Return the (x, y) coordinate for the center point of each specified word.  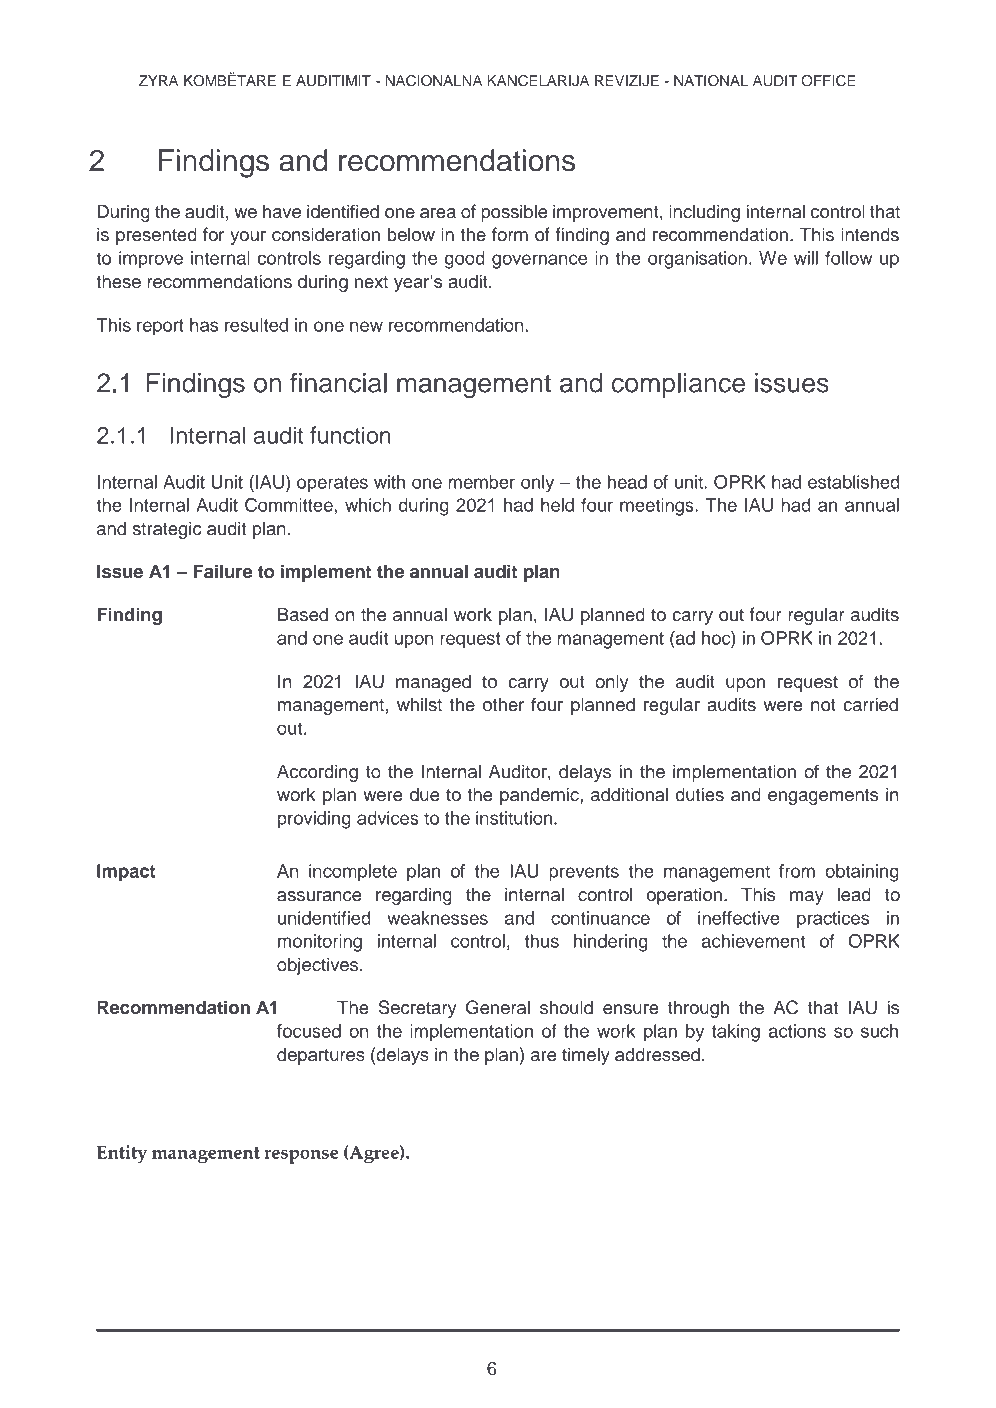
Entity (122, 1154)
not (823, 705)
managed (433, 683)
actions (797, 1031)
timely (586, 1056)
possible (514, 213)
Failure (222, 571)
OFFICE (828, 81)
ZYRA (158, 80)
